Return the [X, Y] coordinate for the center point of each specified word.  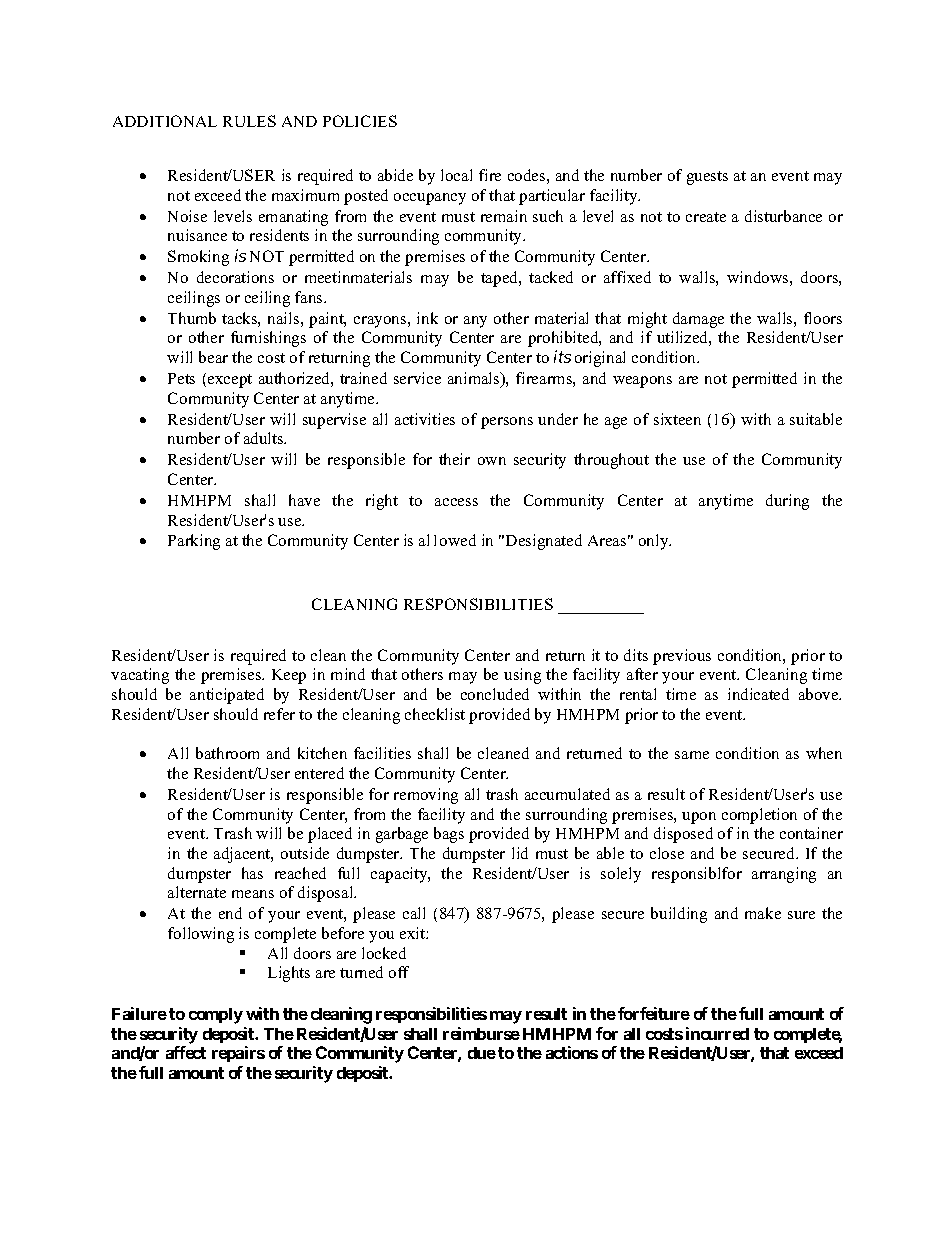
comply [216, 1016]
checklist [435, 714]
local [456, 175]
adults [265, 438]
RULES [249, 121]
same [692, 755]
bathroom [227, 753]
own [492, 461]
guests [707, 178]
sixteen [677, 419]
